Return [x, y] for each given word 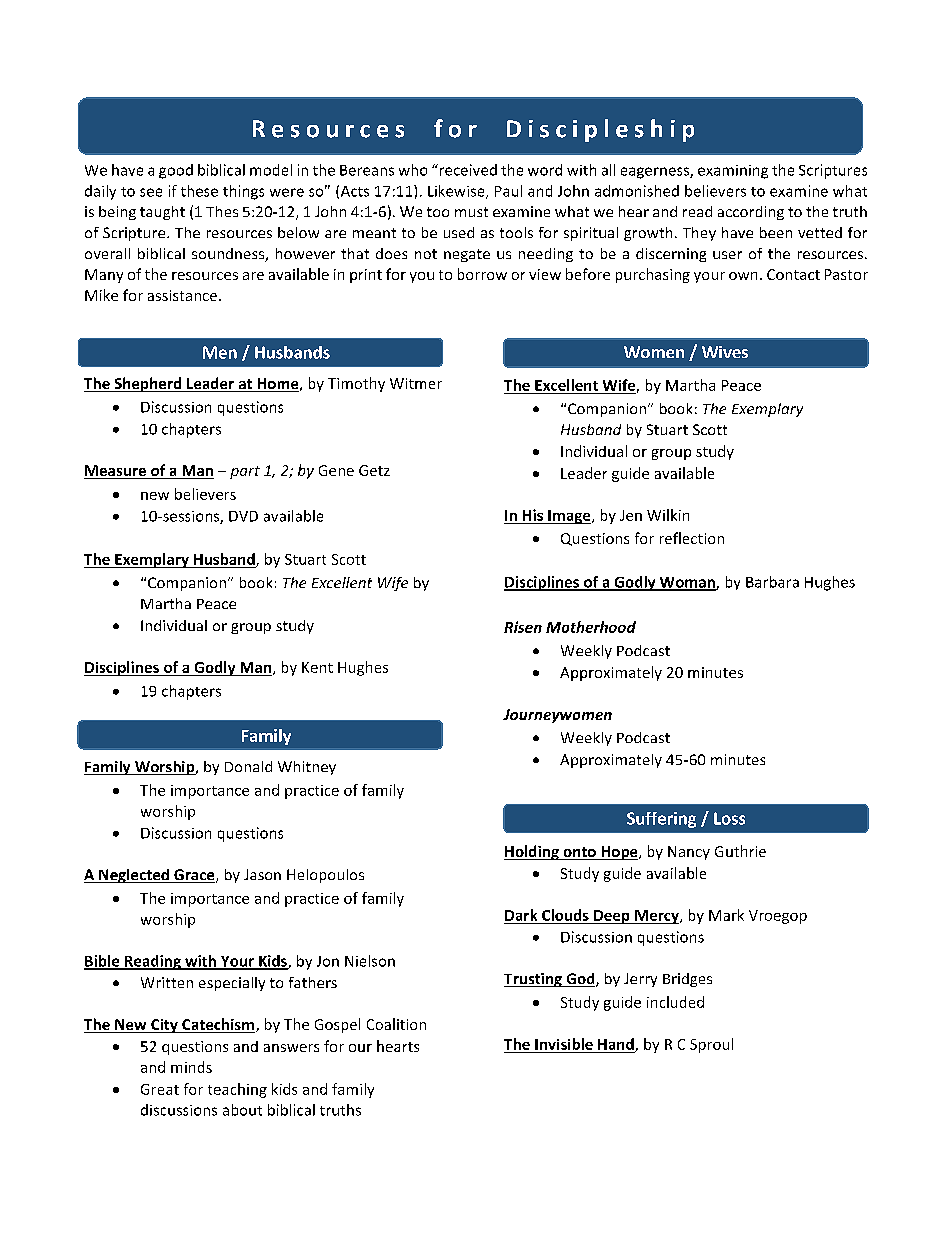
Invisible [564, 1044]
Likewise [457, 192]
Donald [248, 766]
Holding [532, 852]
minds [191, 1067]
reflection [692, 538]
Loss [729, 818]
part [245, 472]
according [751, 213]
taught [162, 213]
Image [569, 517]
